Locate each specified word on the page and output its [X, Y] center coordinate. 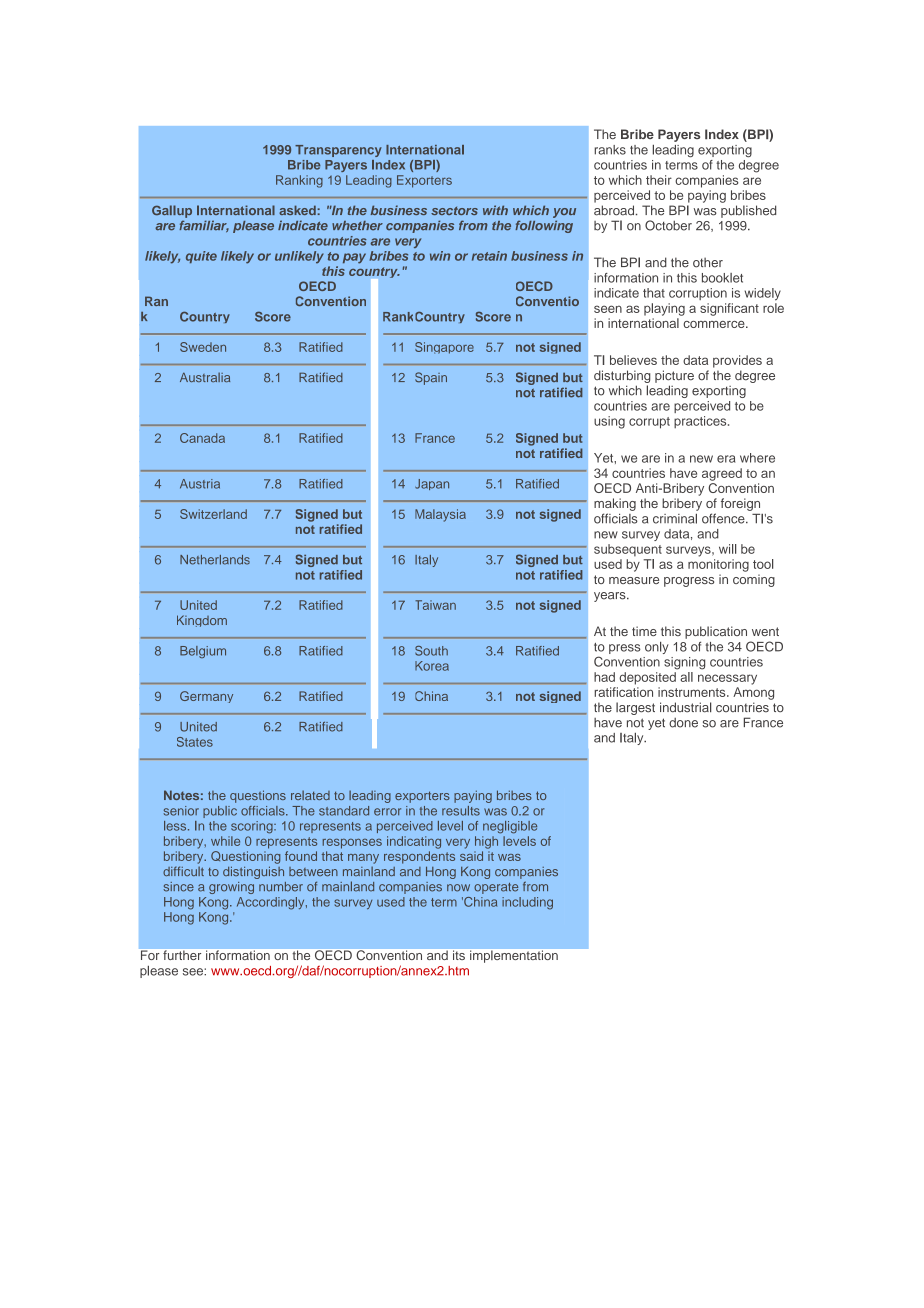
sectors [454, 211]
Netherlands [215, 560]
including [527, 903]
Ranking [299, 181]
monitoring [718, 565]
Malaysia [440, 515]
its [459, 955]
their [659, 180]
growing [231, 888]
